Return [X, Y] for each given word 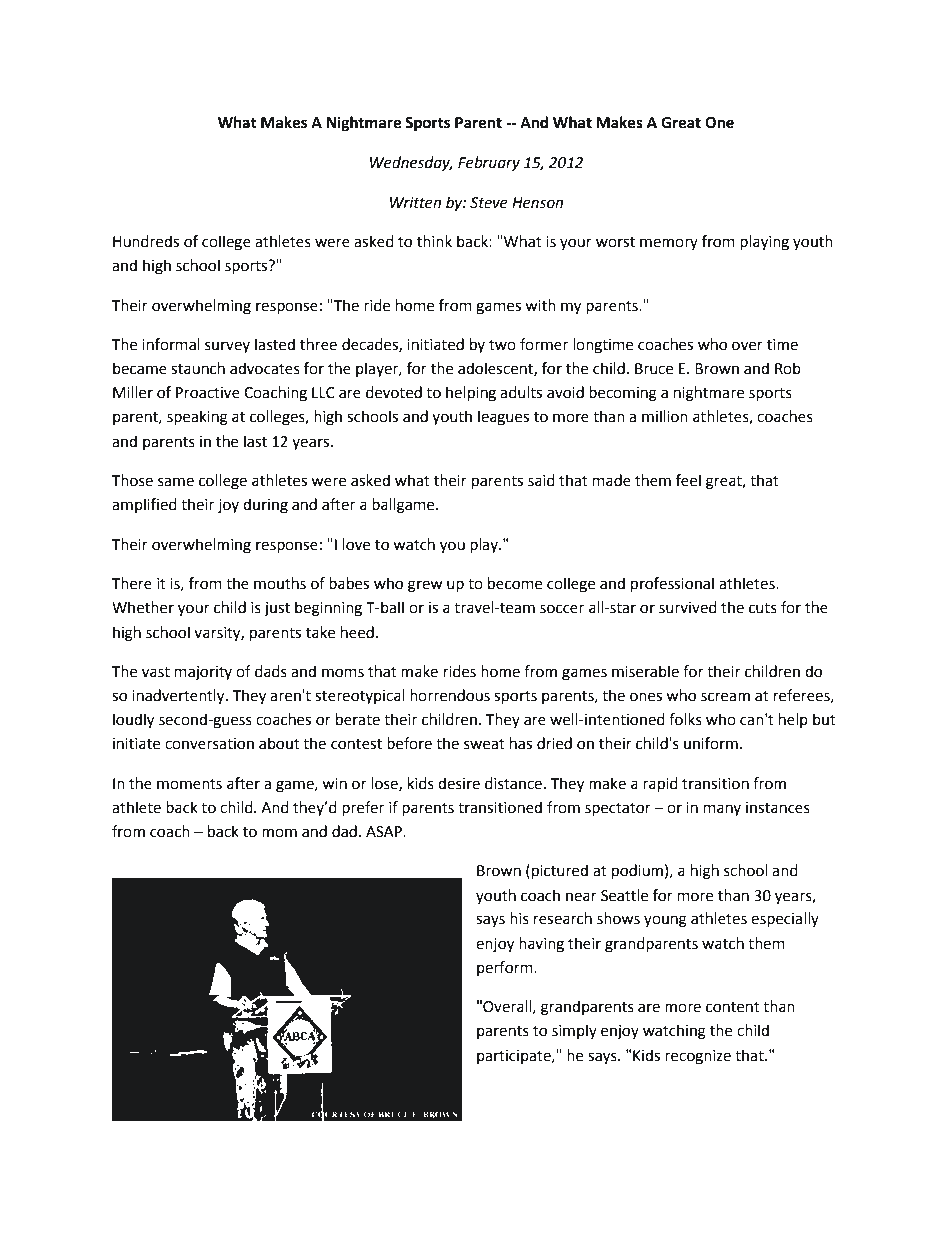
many [722, 810]
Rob [788, 368]
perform [506, 968]
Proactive [208, 393]
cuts [763, 608]
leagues [503, 418]
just [277, 609]
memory [669, 244]
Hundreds [146, 241]
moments [189, 784]
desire [459, 783]
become [515, 583]
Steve [489, 203]
